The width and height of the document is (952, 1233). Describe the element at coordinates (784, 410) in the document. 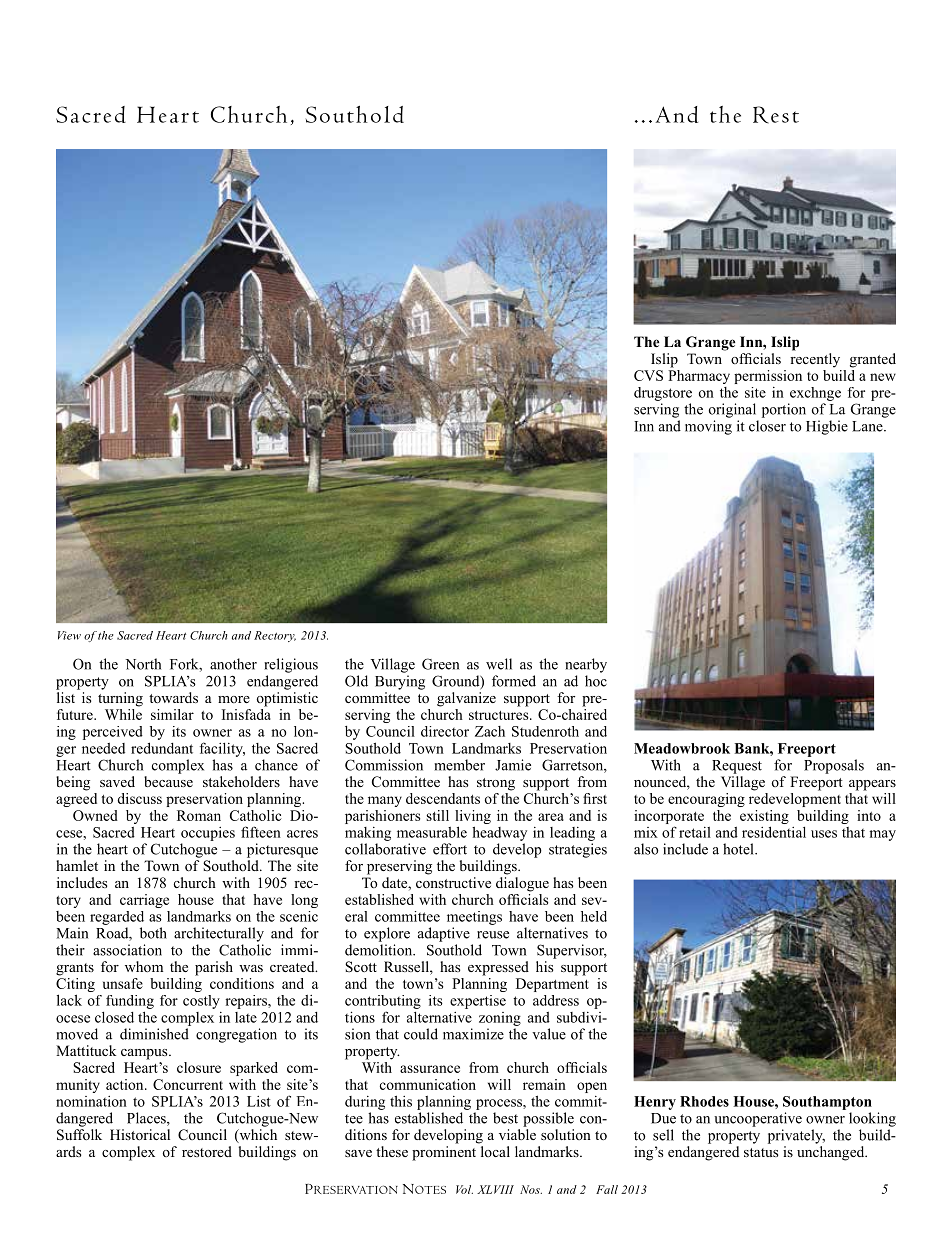

I see `portion` at that location.
